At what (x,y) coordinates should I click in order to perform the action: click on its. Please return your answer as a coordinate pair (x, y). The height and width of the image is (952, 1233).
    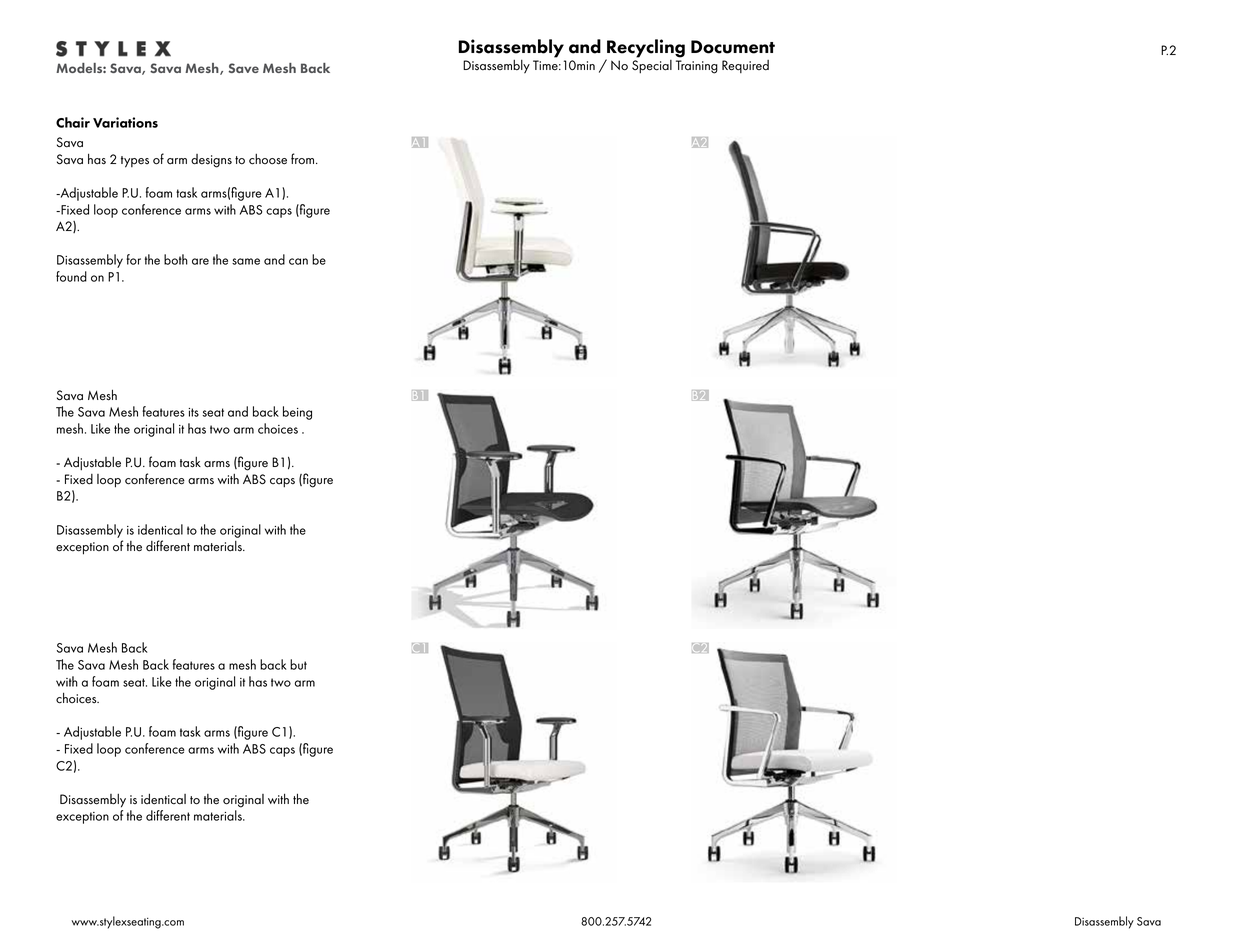
    Looking at the image, I should click on (194, 412).
